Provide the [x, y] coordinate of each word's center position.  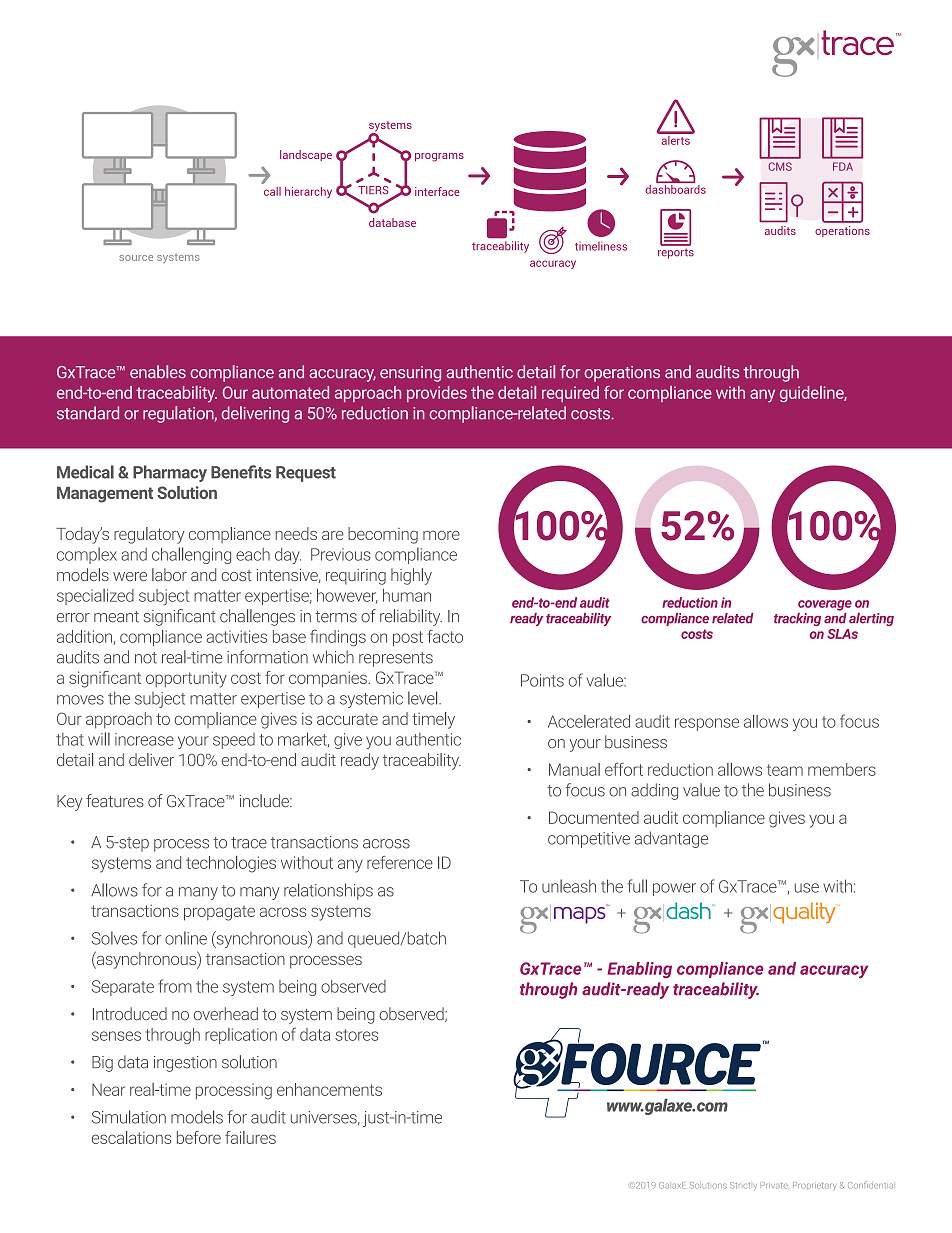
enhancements [329, 1089]
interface [437, 191]
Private [774, 1185]
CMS [780, 166]
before [199, 1137]
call [272, 191]
